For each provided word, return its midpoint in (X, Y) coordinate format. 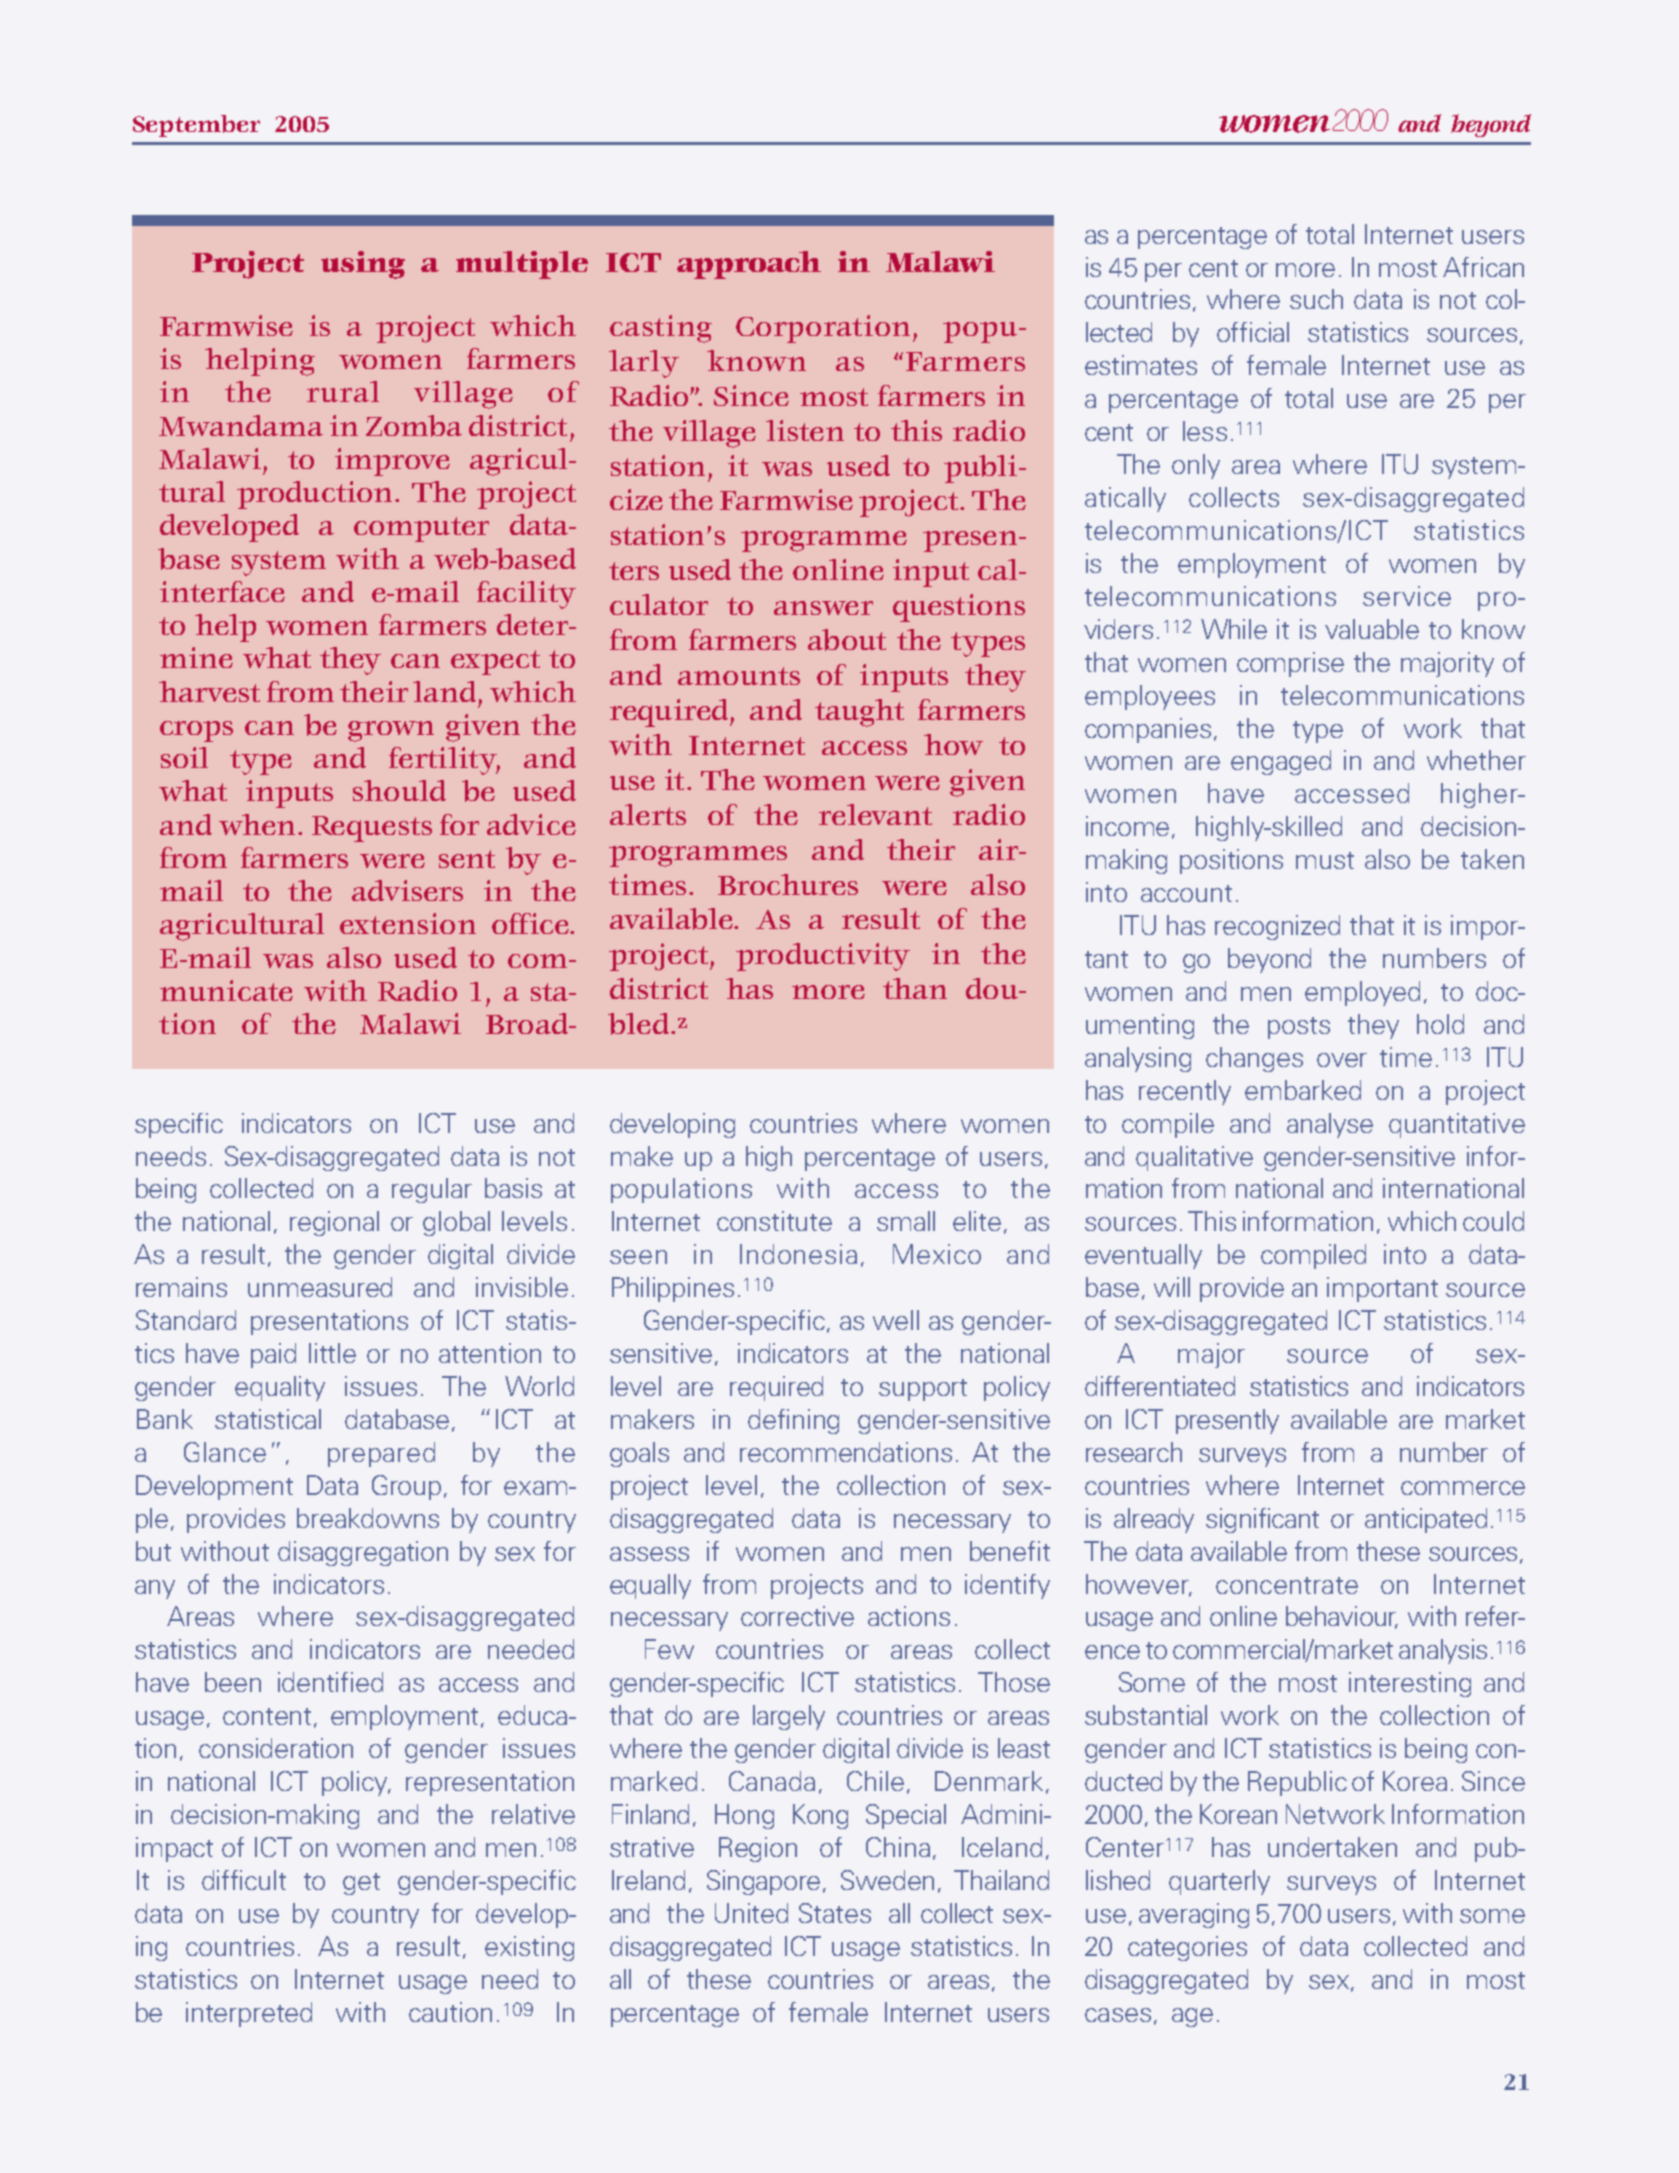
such (1316, 299)
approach (749, 265)
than (915, 988)
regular (432, 1190)
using (363, 265)
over (1342, 1060)
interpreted (249, 2014)
